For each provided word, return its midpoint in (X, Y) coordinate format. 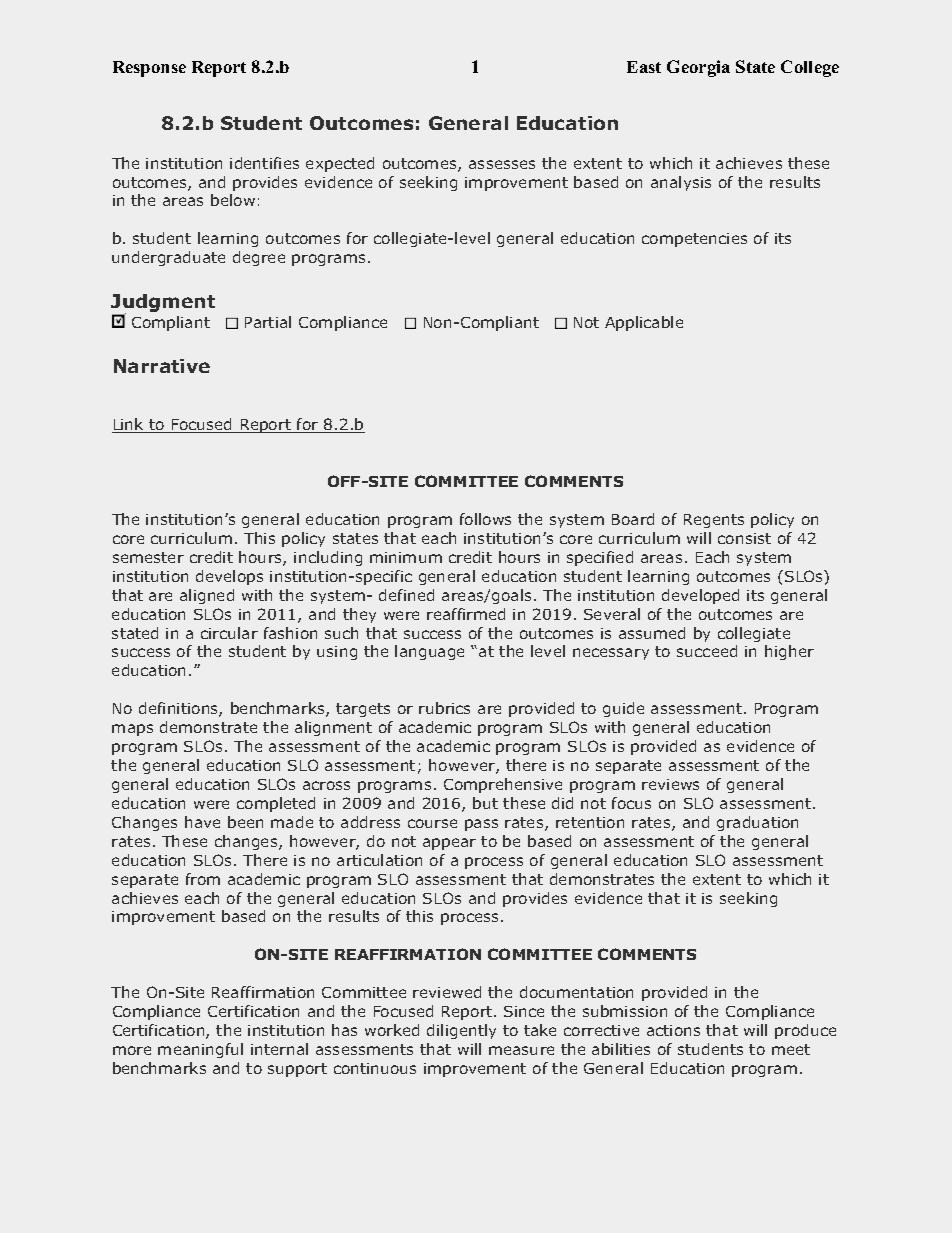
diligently (461, 1031)
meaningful (200, 1050)
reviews (670, 784)
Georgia (698, 68)
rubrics (444, 708)
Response (149, 69)
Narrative (162, 366)
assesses (502, 164)
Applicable (644, 323)
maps (132, 730)
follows (485, 519)
